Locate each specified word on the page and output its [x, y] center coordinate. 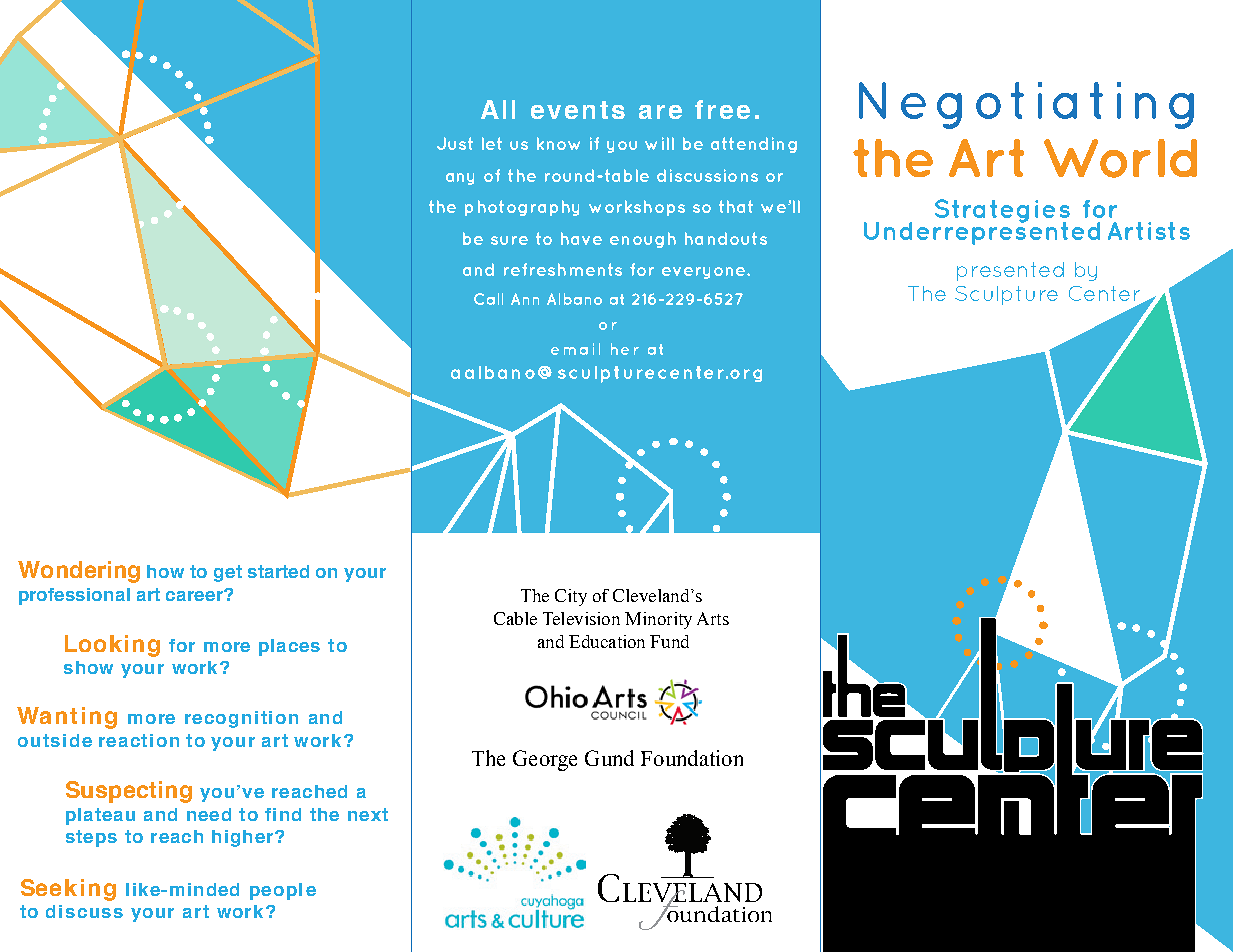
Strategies [1002, 212]
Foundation [692, 758]
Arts [713, 618]
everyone [705, 273]
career [195, 595]
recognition [241, 719]
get [228, 573]
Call [488, 299]
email [575, 349]
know [558, 143]
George [545, 760]
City [571, 597]
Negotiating [1026, 105]
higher [244, 838]
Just [455, 143]
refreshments [563, 269]
